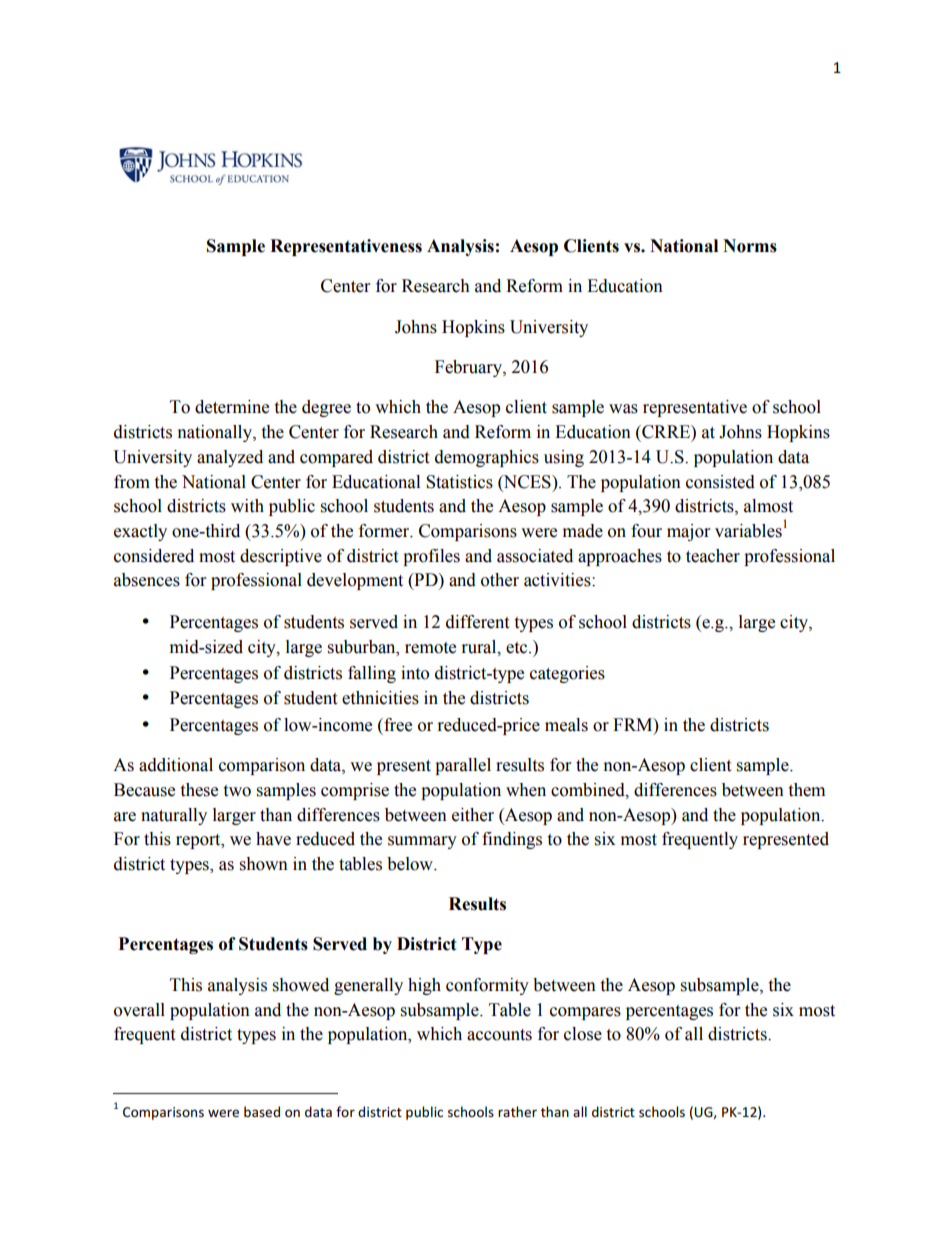  What do you see at coordinates (750, 246) in the screenshot?
I see `Norms` at bounding box center [750, 246].
